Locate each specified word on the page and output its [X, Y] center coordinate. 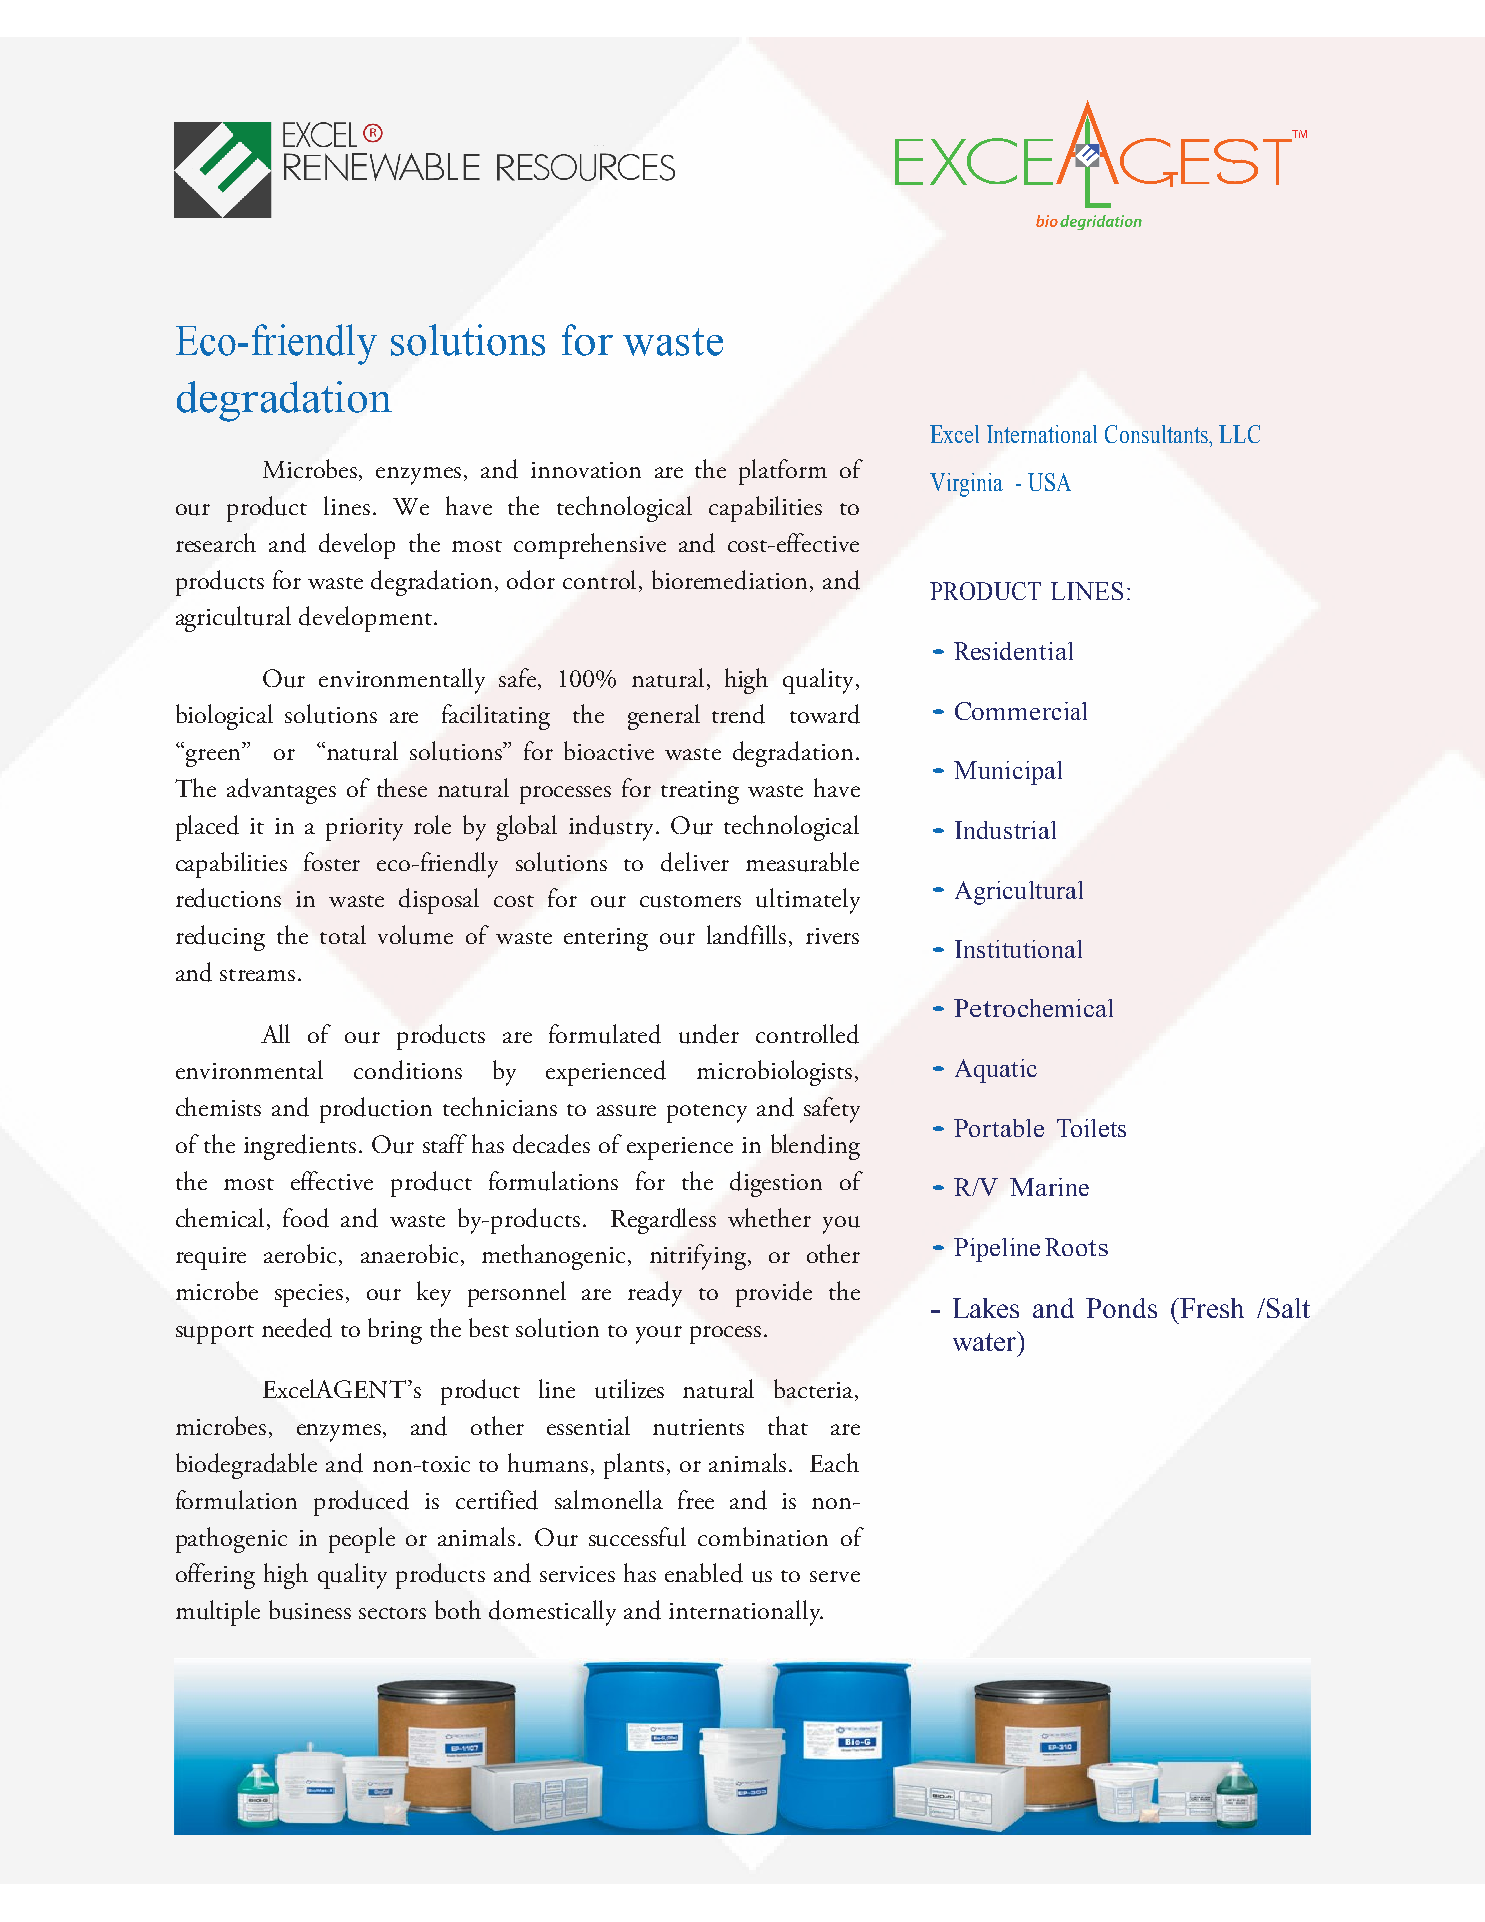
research [216, 542]
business [310, 1610]
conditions [408, 1070]
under [709, 1034]
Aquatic [996, 1071]
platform [783, 472]
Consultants [1158, 434]
